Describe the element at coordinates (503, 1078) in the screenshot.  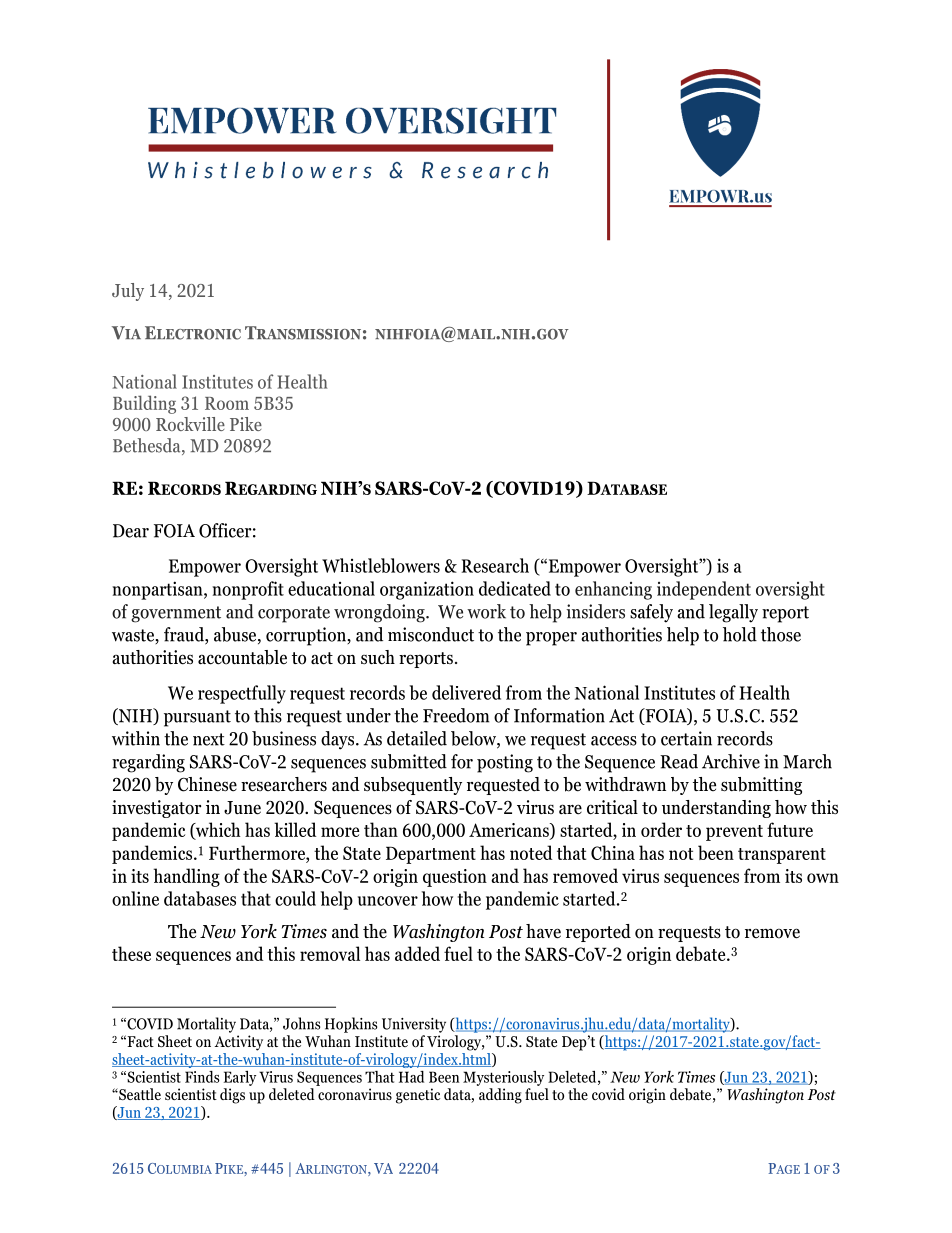
I see `Mysteriously` at that location.
